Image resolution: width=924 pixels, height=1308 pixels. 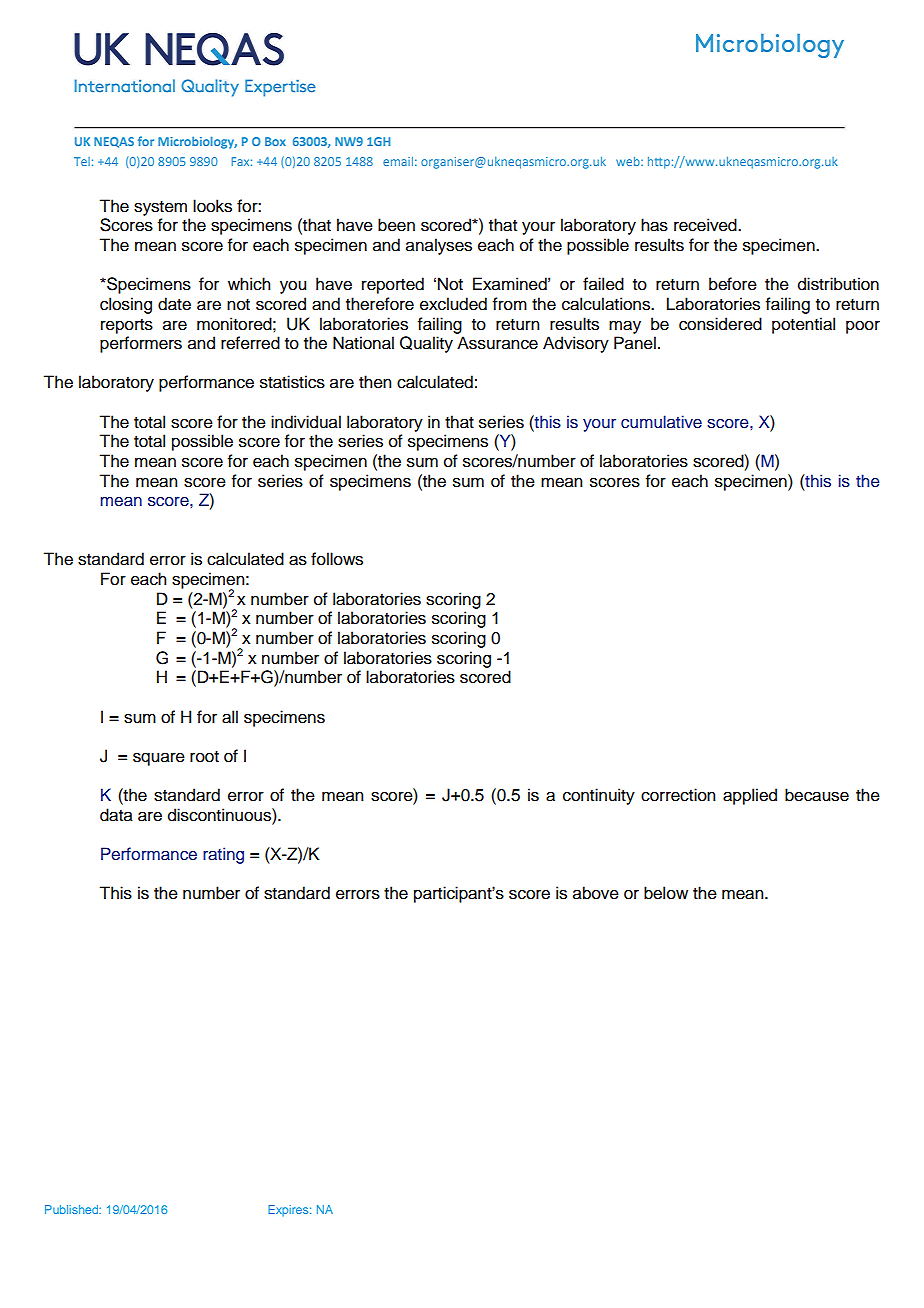 What do you see at coordinates (596, 893) in the page?
I see `above` at bounding box center [596, 893].
